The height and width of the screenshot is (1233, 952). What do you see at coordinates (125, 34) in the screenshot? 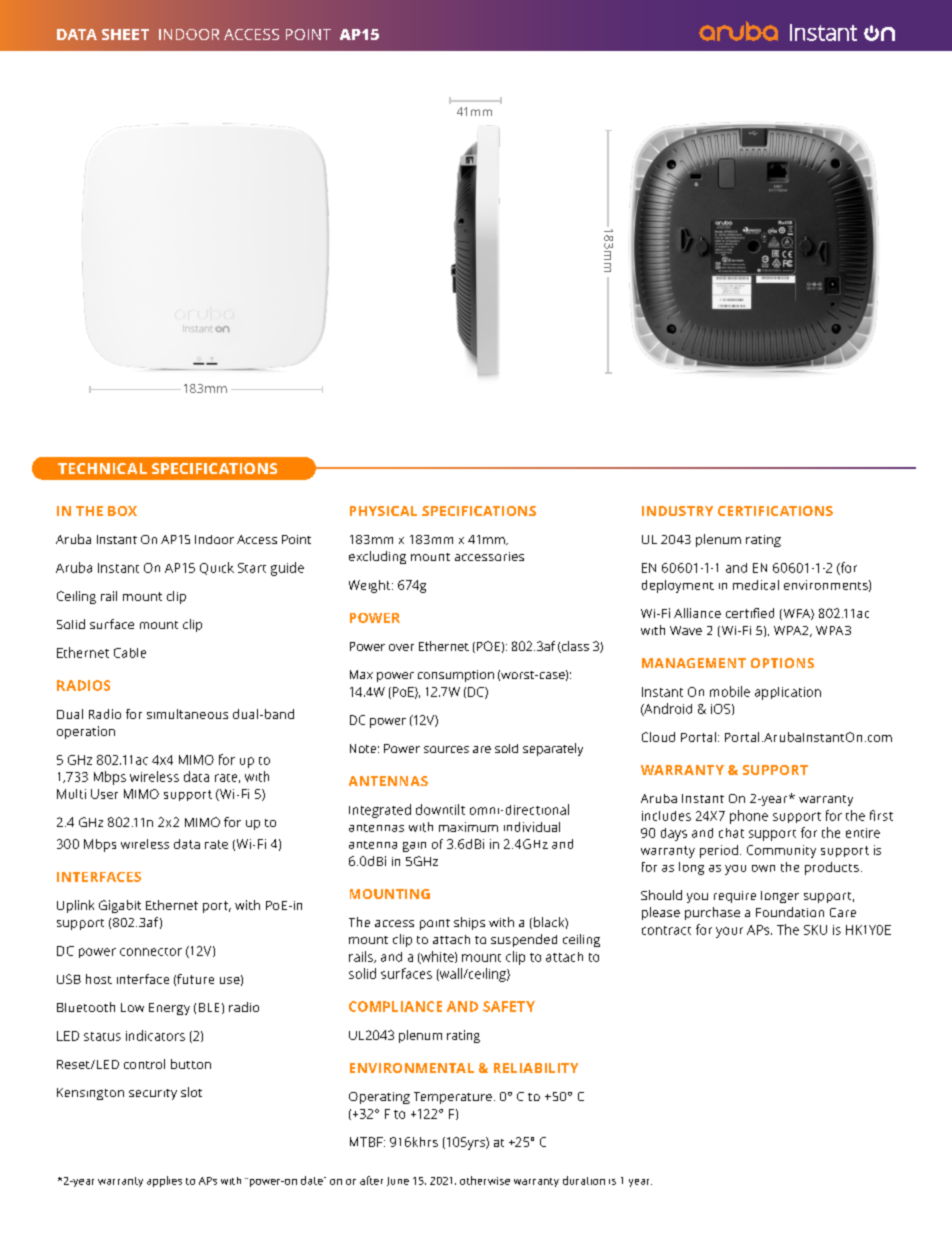
I see `SHEET` at bounding box center [125, 34].
